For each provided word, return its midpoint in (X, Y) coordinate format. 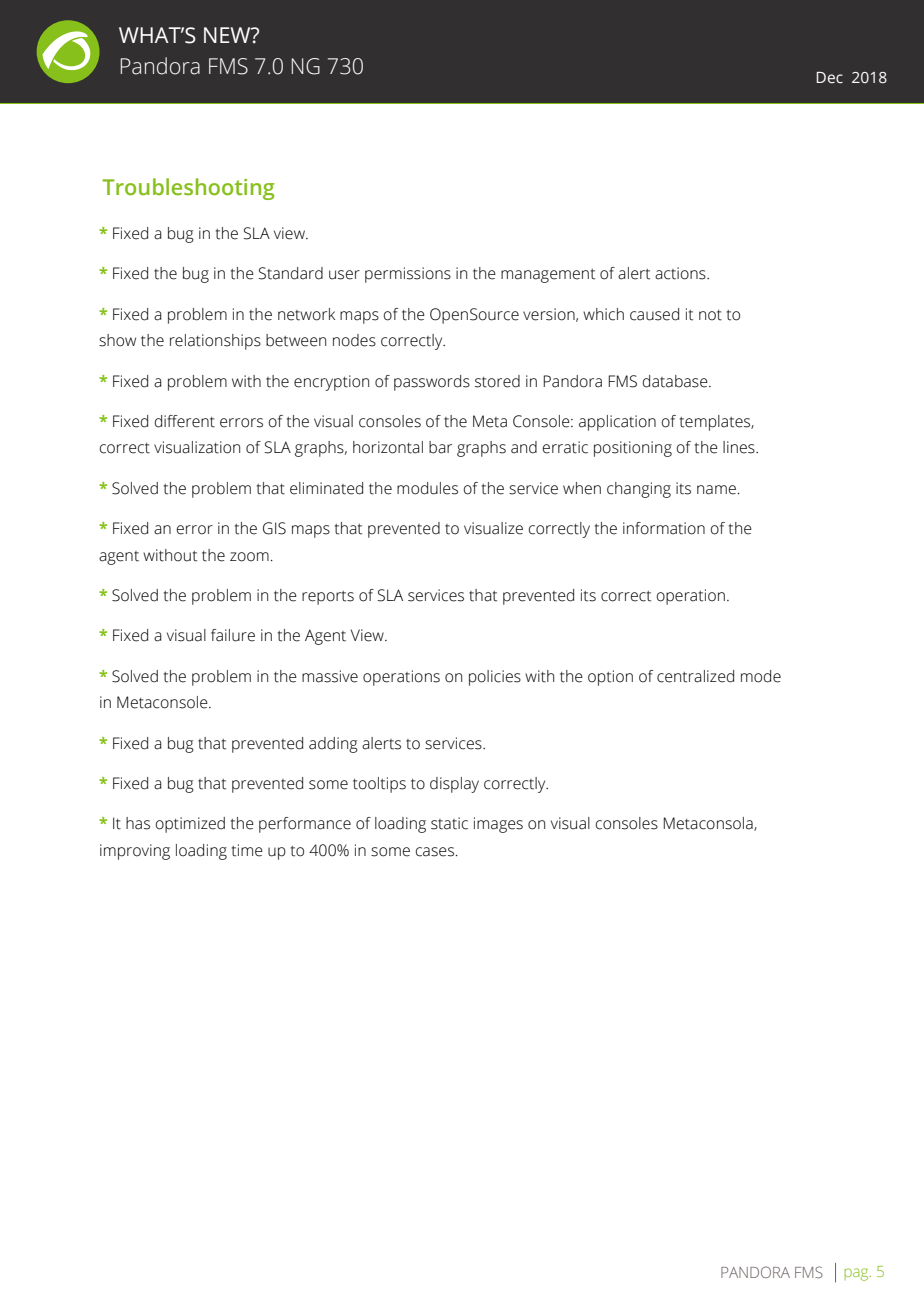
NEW (228, 35)
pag (858, 1274)
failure (233, 635)
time (247, 850)
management (548, 276)
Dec (829, 78)
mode (761, 676)
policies (495, 678)
